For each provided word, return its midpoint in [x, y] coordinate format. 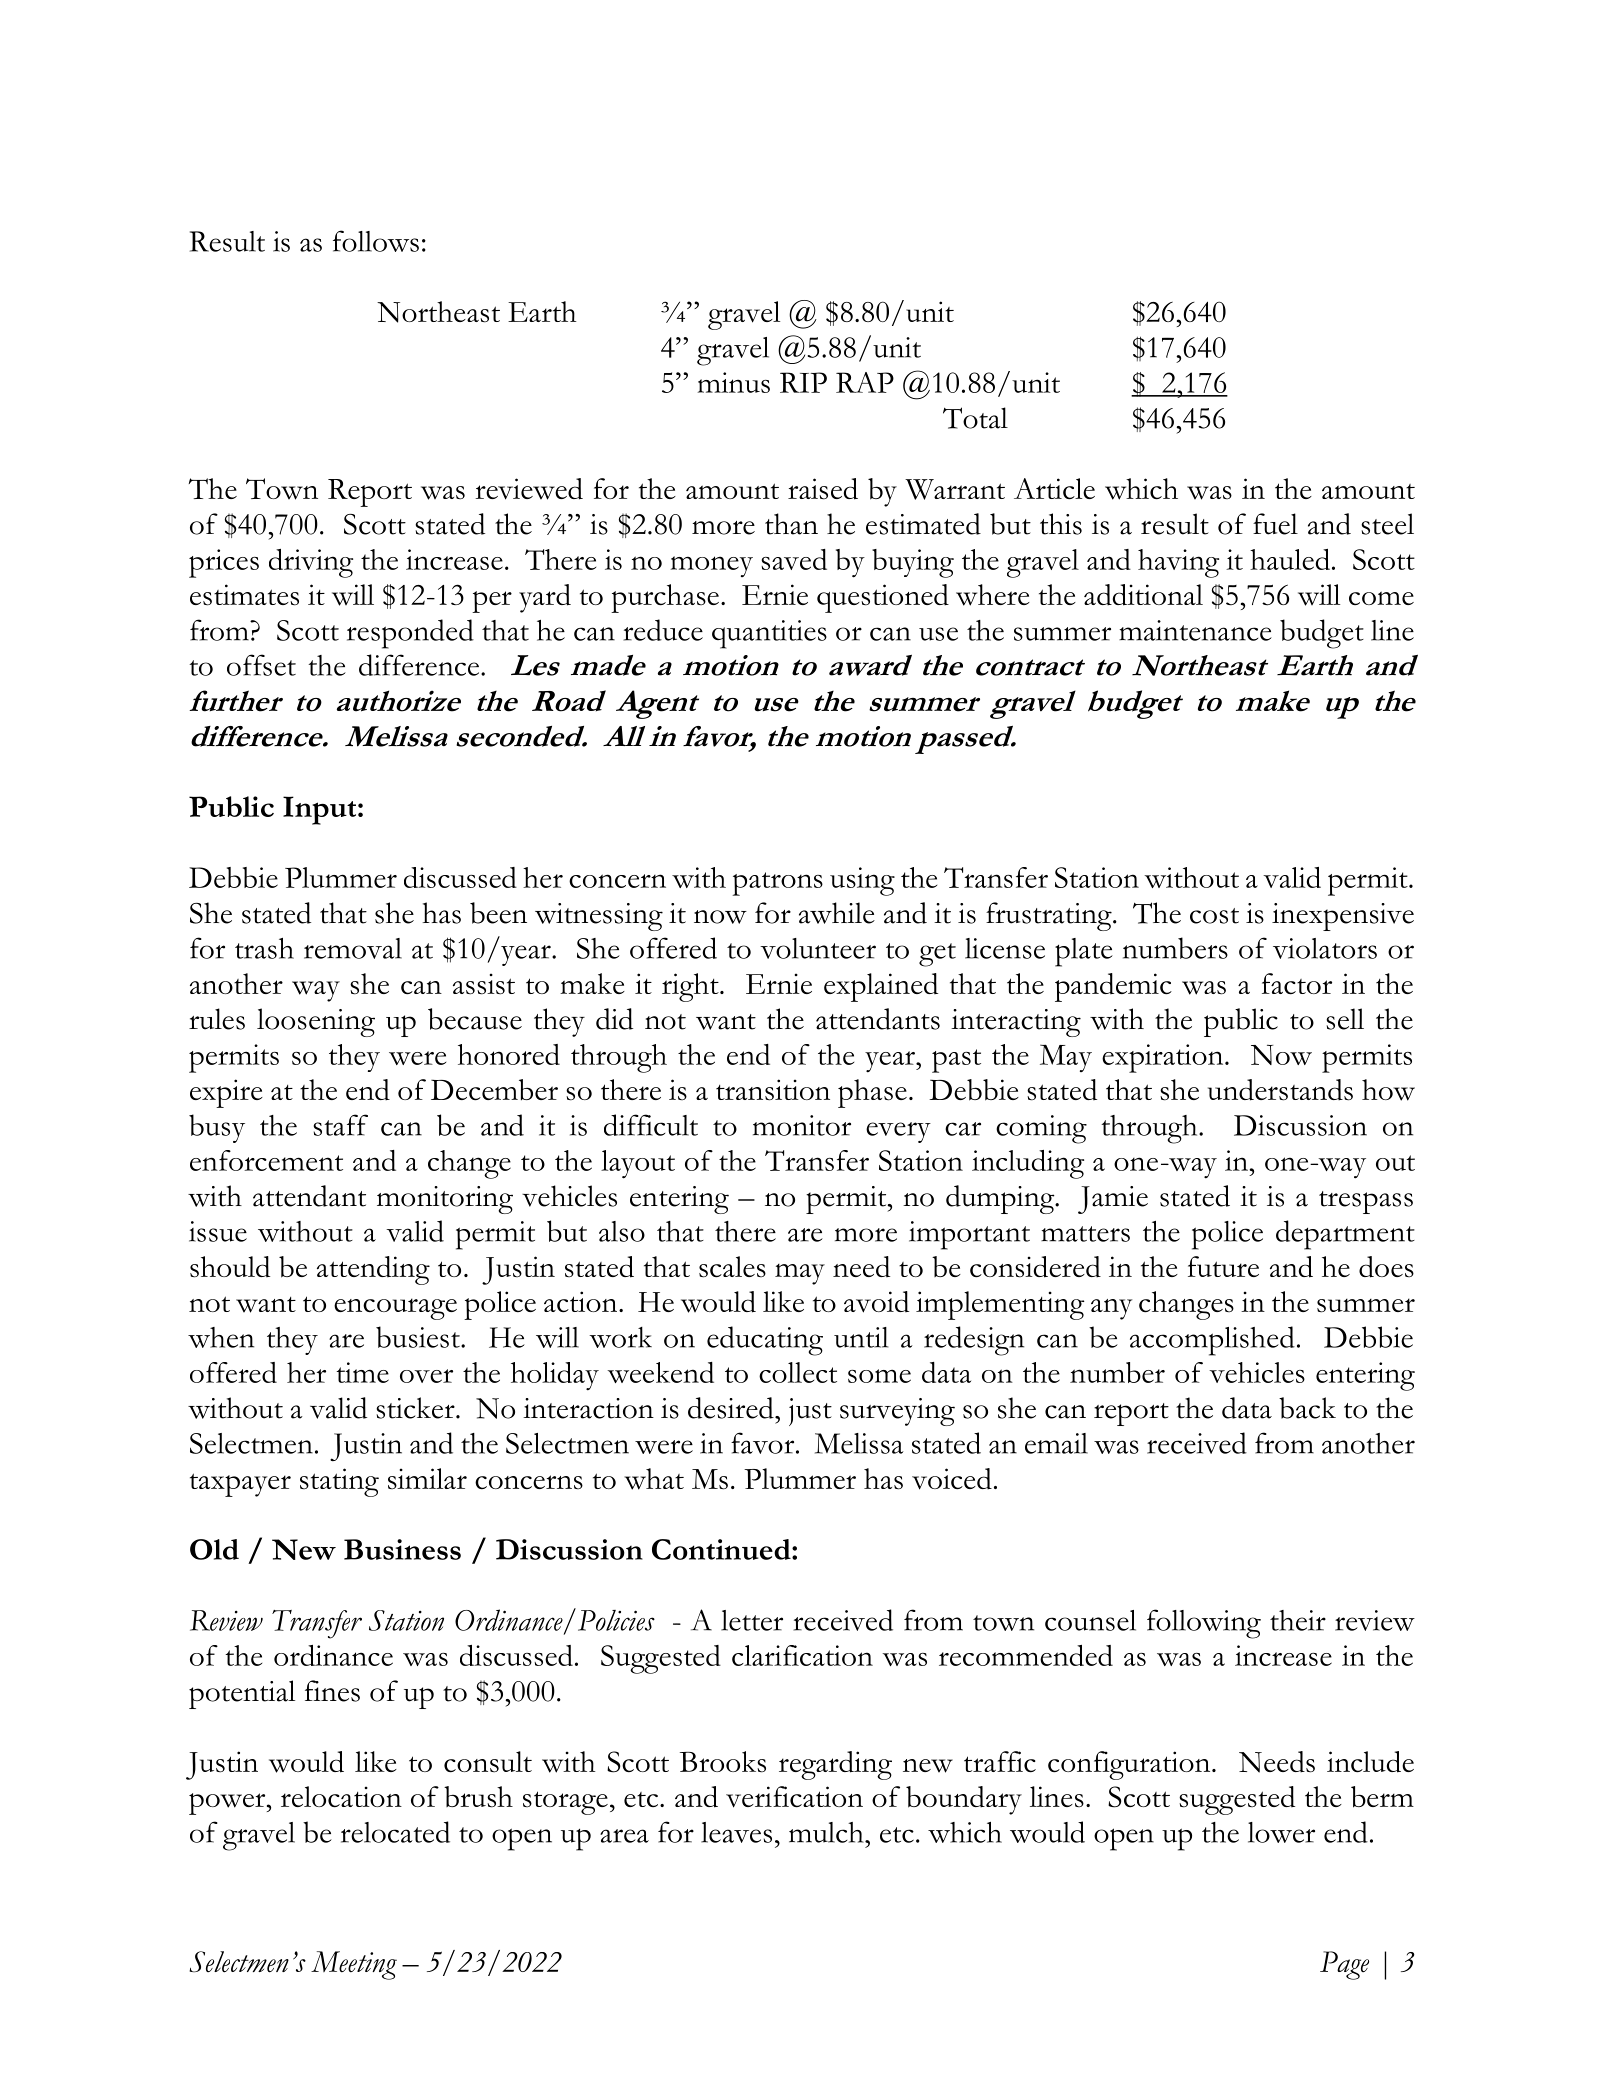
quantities [769, 634]
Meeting [354, 1965]
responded [410, 634]
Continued [722, 1549]
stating [339, 1482]
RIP [803, 382]
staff [340, 1125]
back [1307, 1408]
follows [376, 241]
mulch [827, 1832]
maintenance [1195, 630]
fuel [1275, 524]
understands [1280, 1090]
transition [773, 1090]
